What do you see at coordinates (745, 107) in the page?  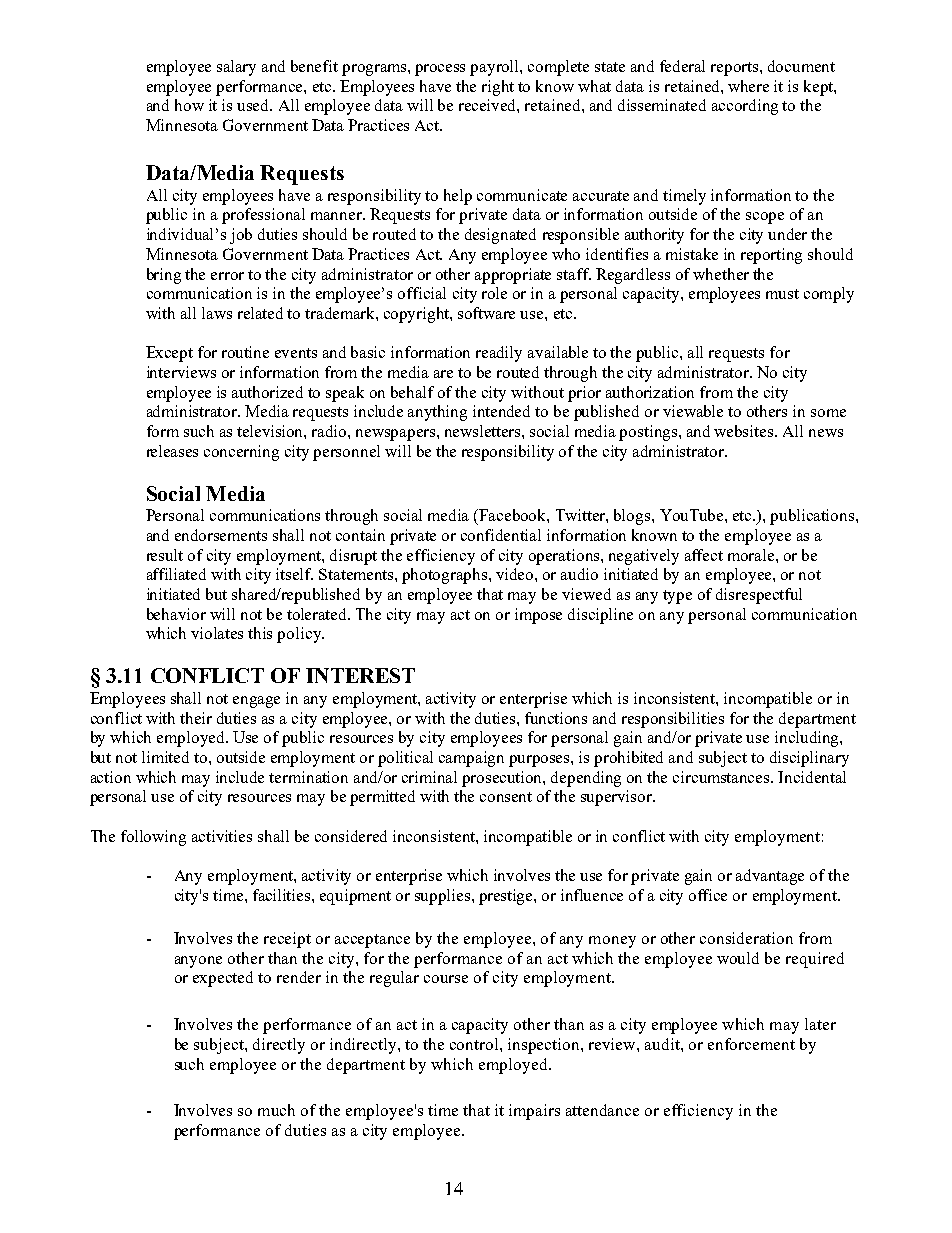 I see `according` at bounding box center [745, 107].
